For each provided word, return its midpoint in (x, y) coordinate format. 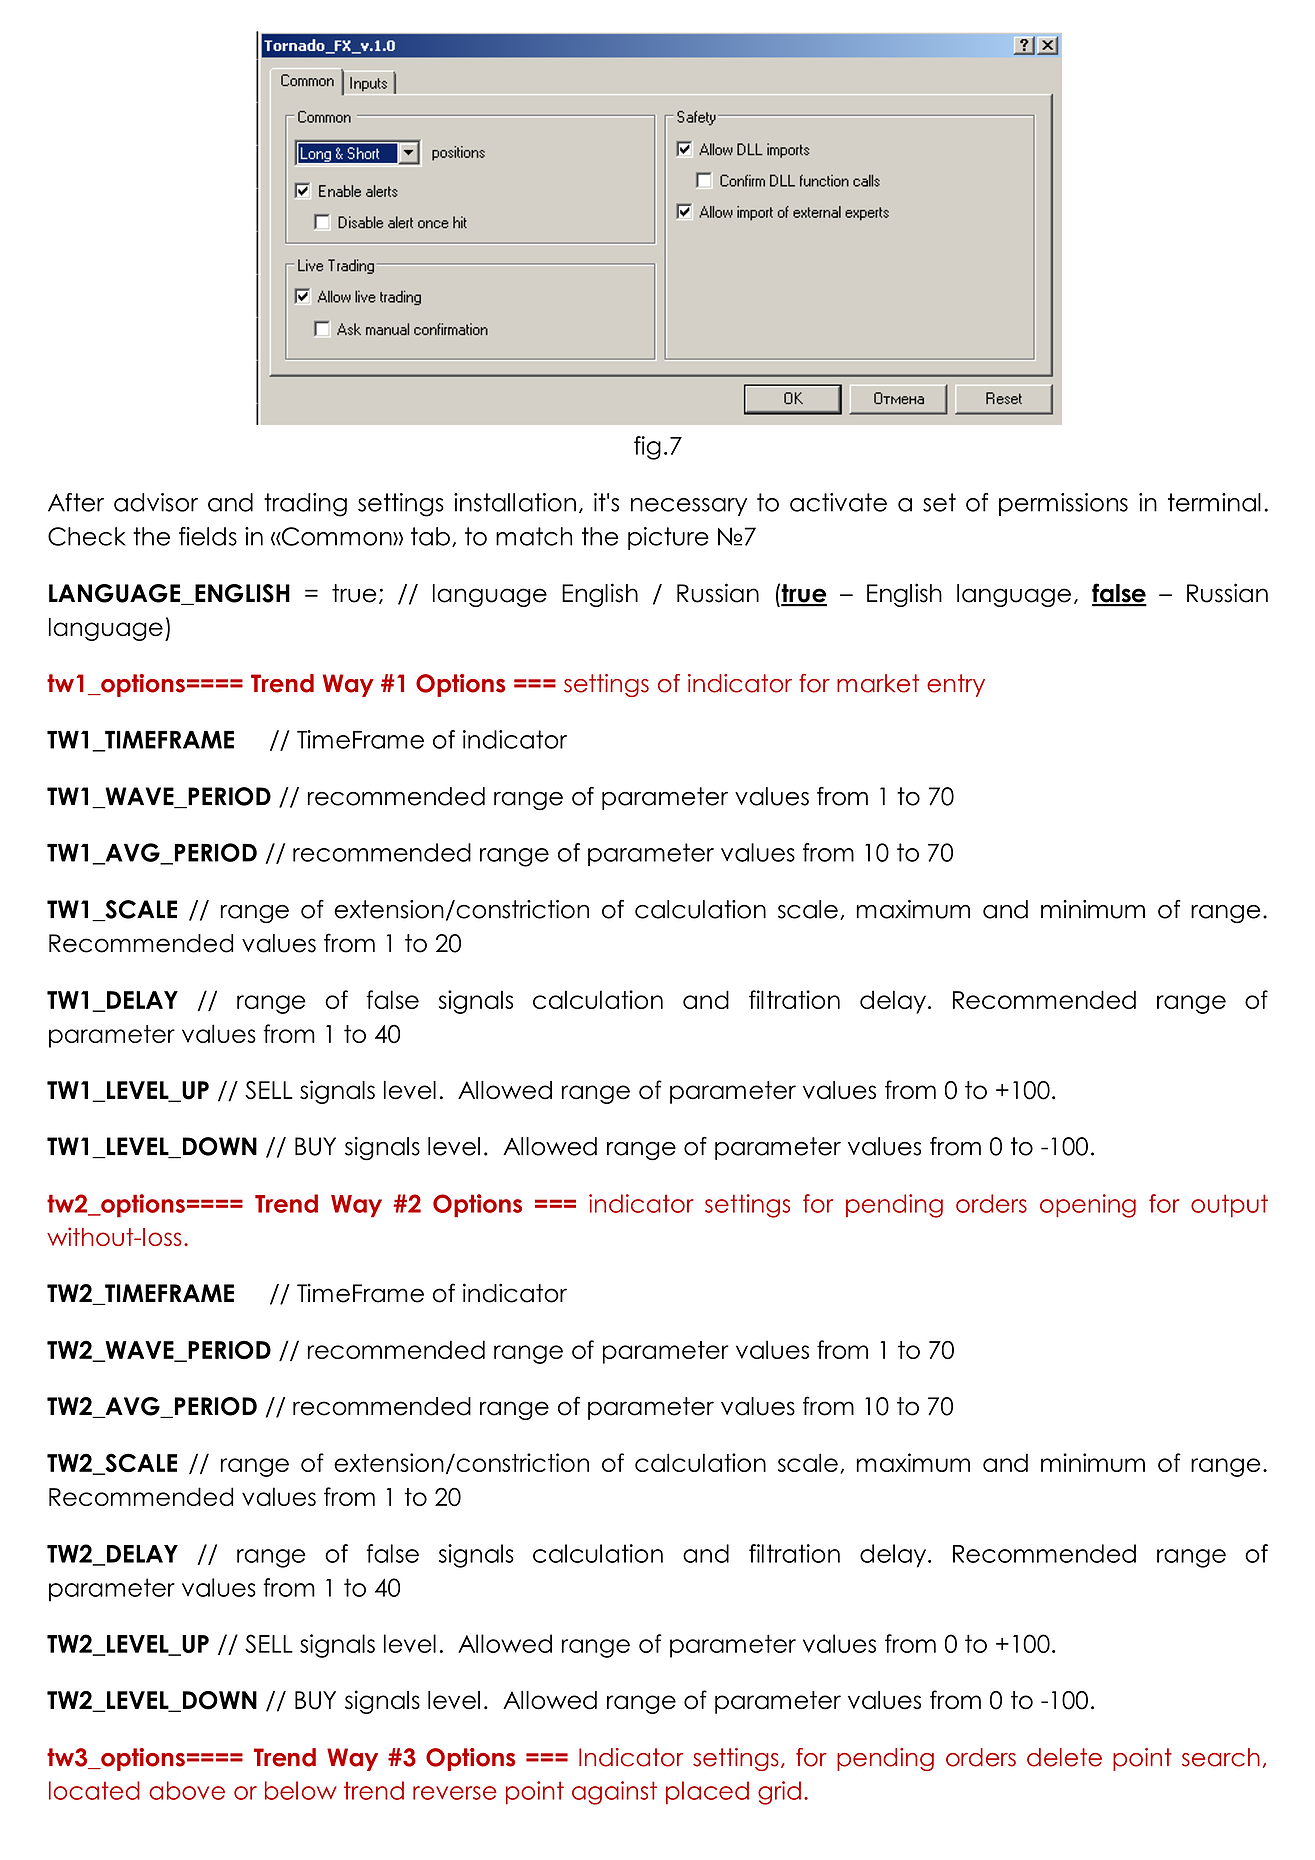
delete (1064, 1757)
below (301, 1790)
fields (208, 536)
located (94, 1790)
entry (956, 685)
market (878, 683)
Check (87, 536)
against (614, 1793)
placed (707, 1793)
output (1229, 1206)
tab (430, 536)
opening (1088, 1206)
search (1221, 1757)
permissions (1063, 504)
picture (668, 538)
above (187, 1790)
